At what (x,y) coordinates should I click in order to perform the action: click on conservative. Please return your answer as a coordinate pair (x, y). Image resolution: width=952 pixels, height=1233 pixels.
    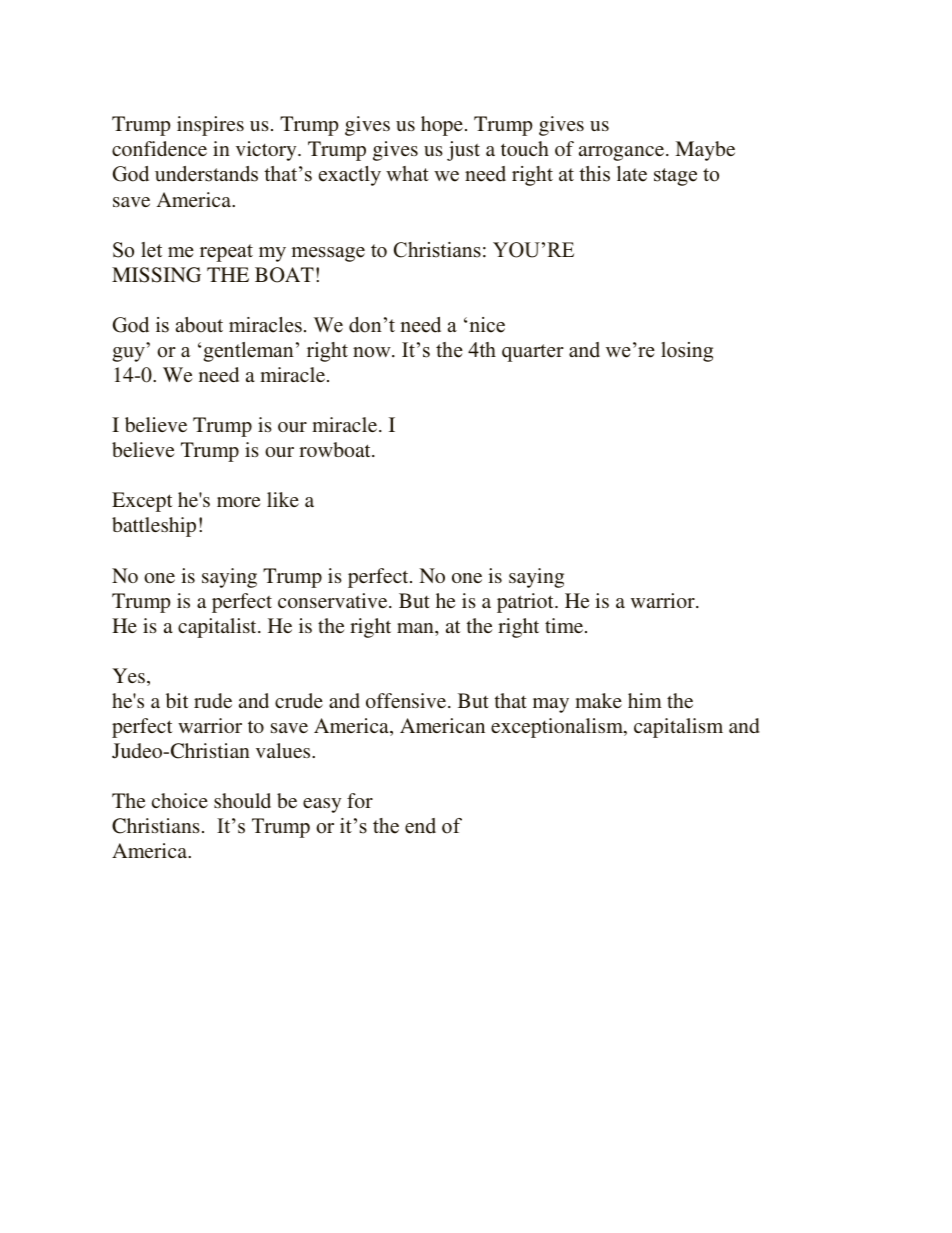
    Looking at the image, I should click on (334, 600).
